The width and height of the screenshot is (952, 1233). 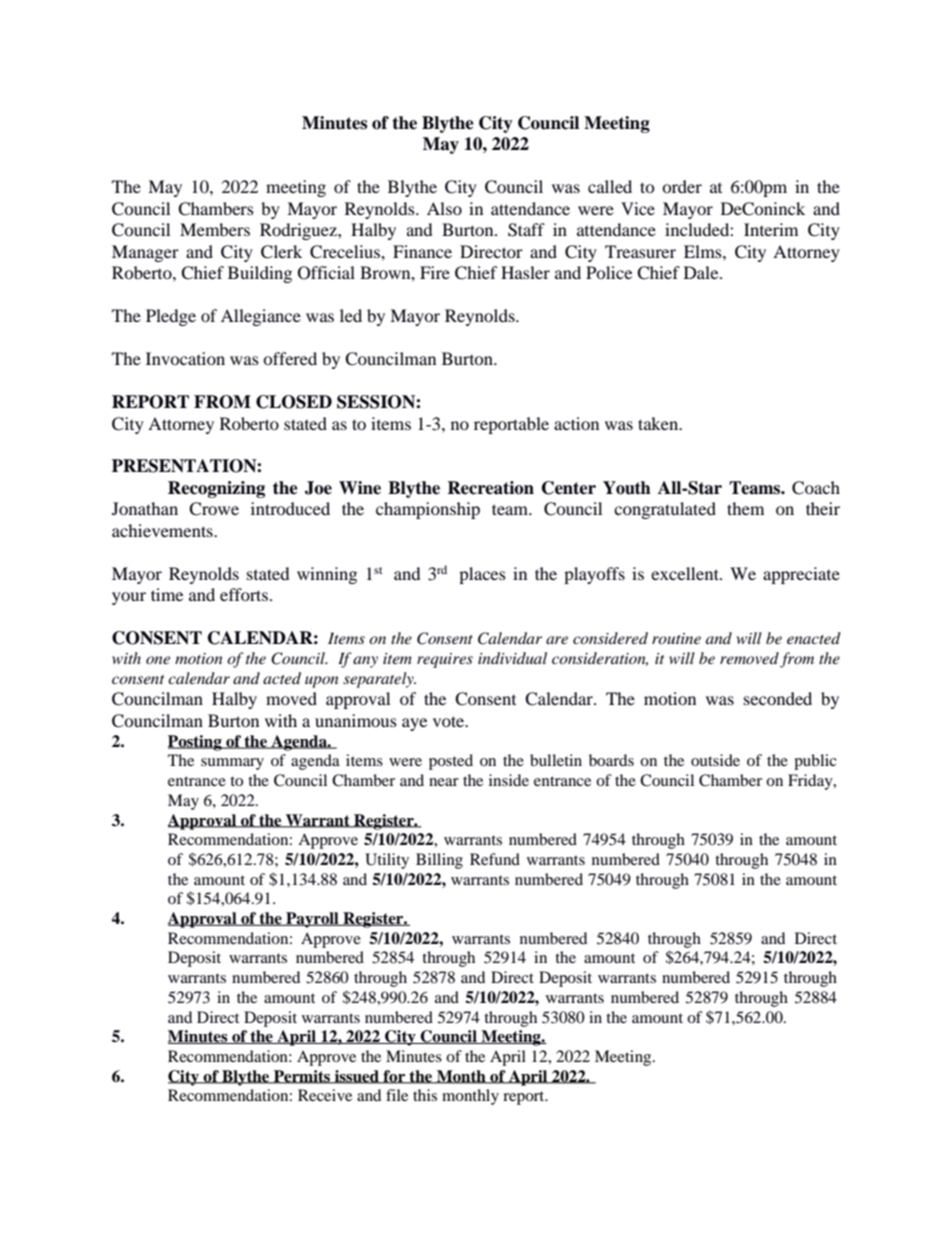 I want to click on Recognizing, so click(x=216, y=489).
